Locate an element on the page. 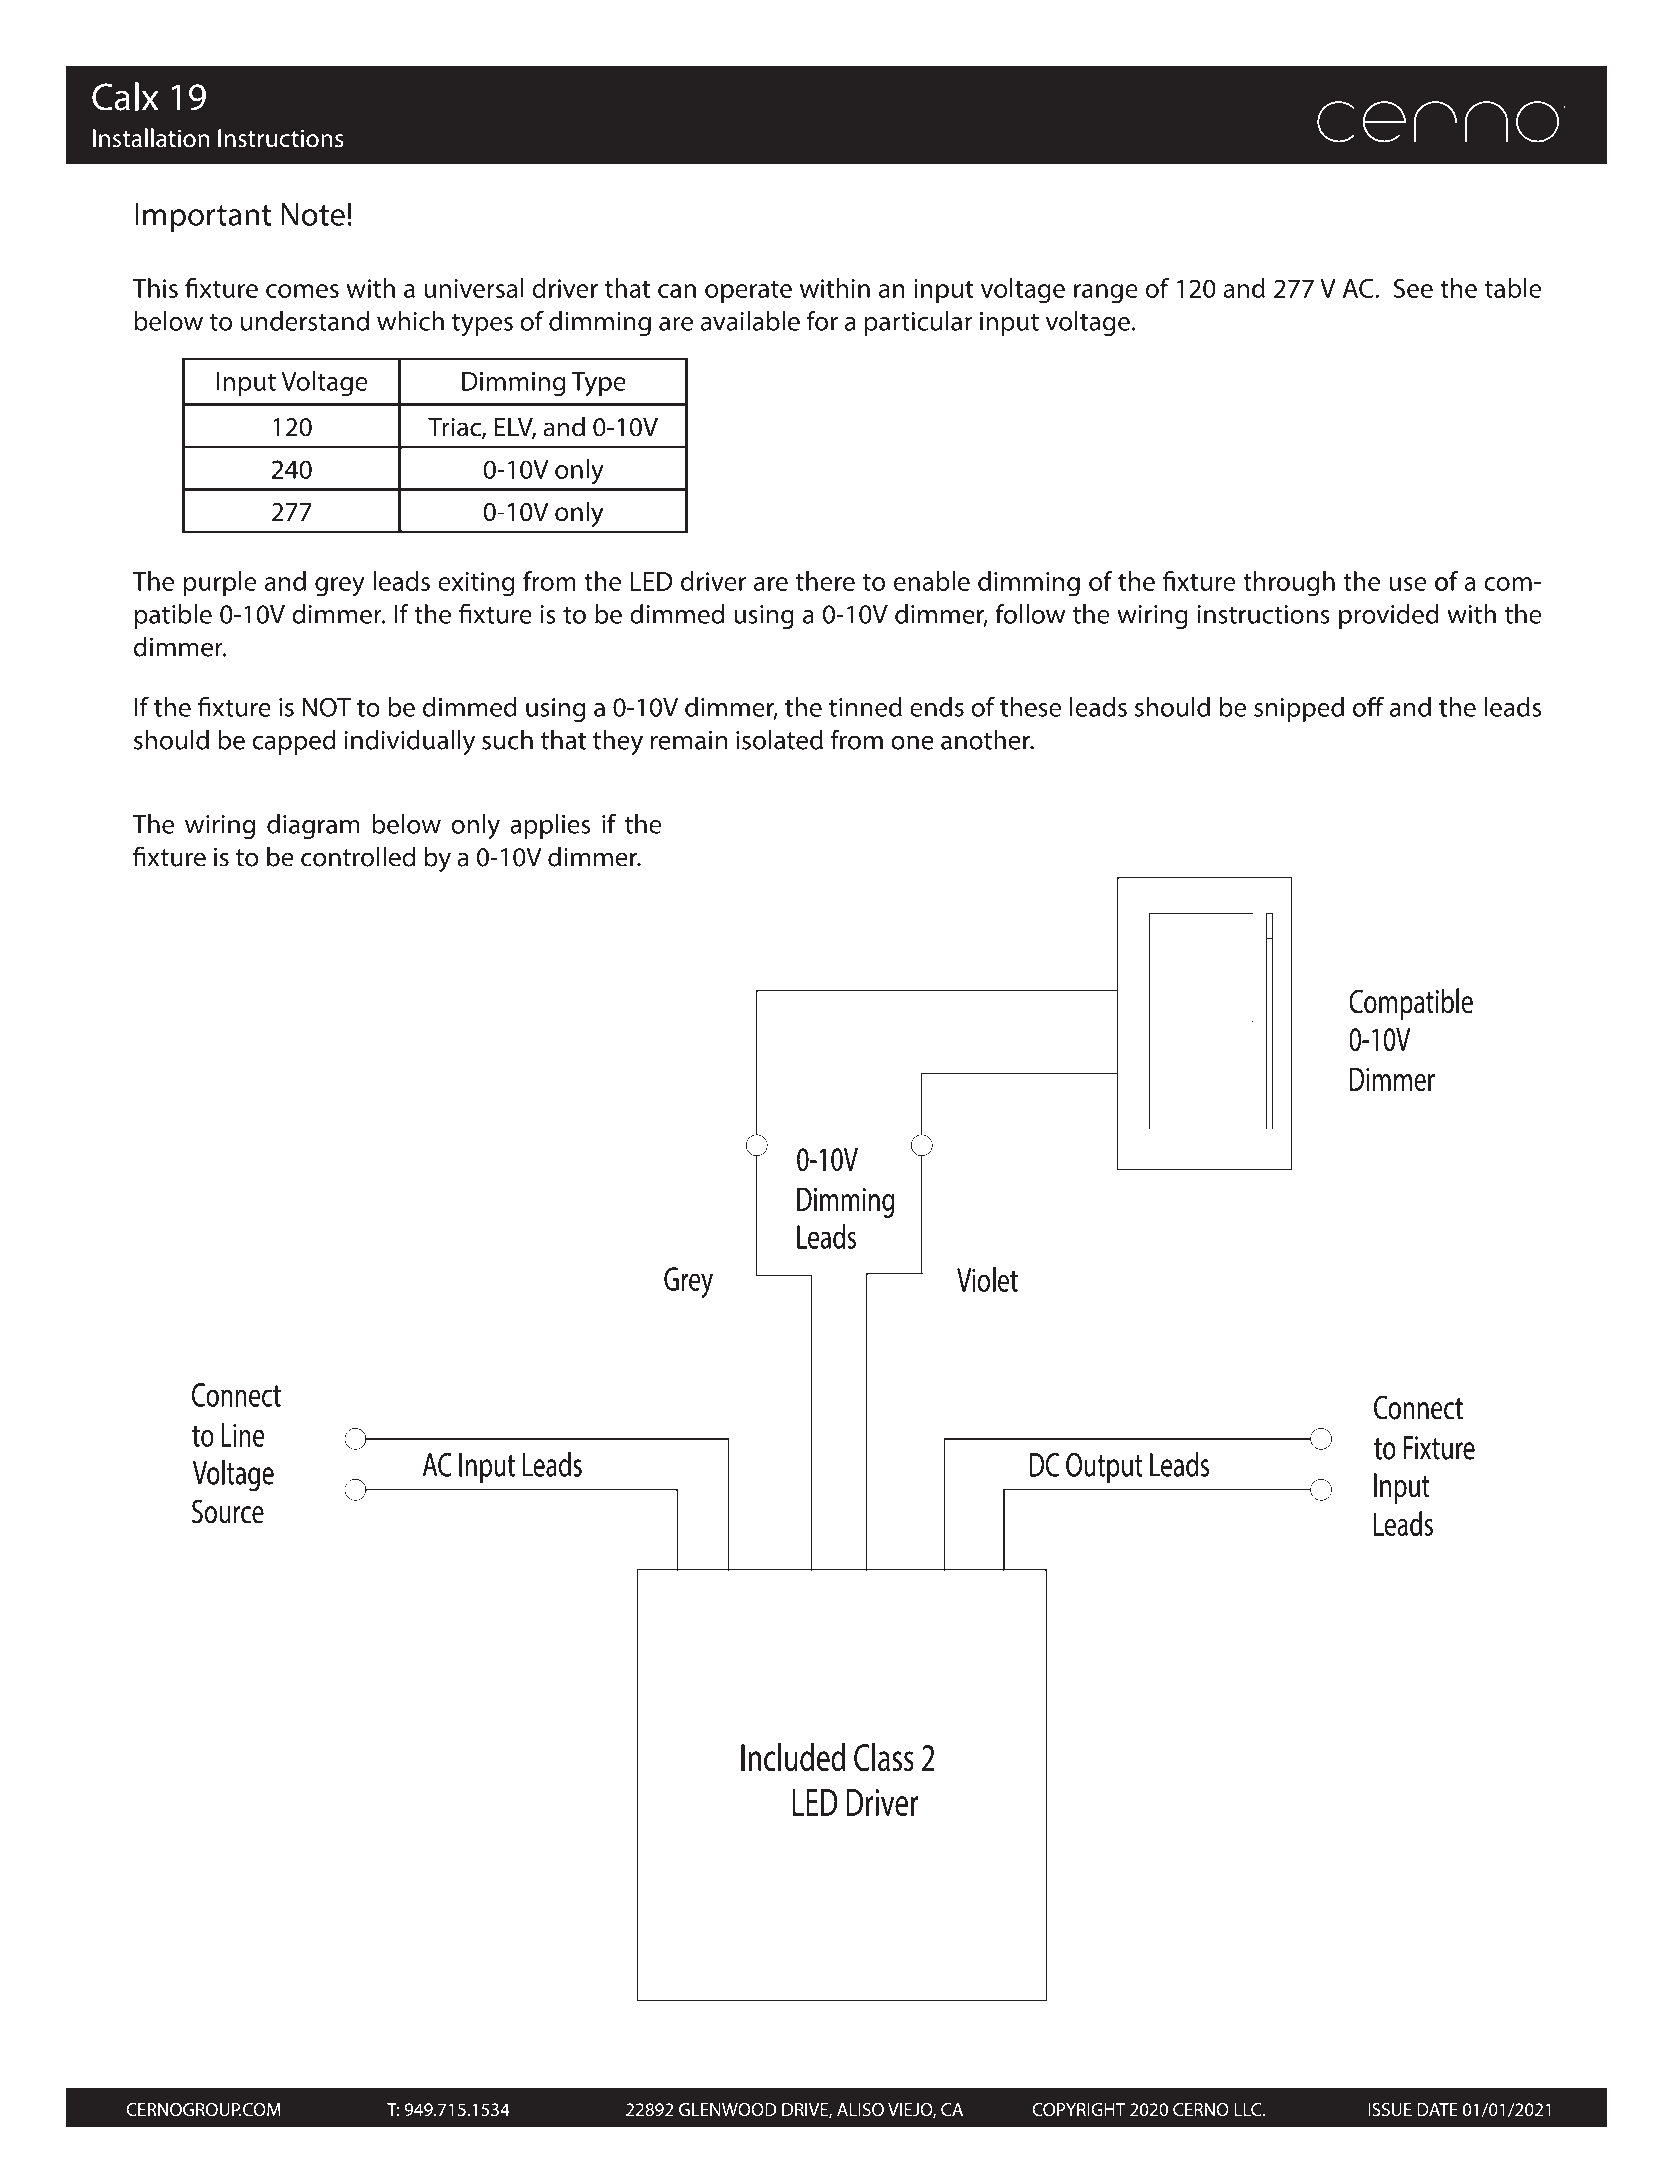  operate is located at coordinates (748, 292).
